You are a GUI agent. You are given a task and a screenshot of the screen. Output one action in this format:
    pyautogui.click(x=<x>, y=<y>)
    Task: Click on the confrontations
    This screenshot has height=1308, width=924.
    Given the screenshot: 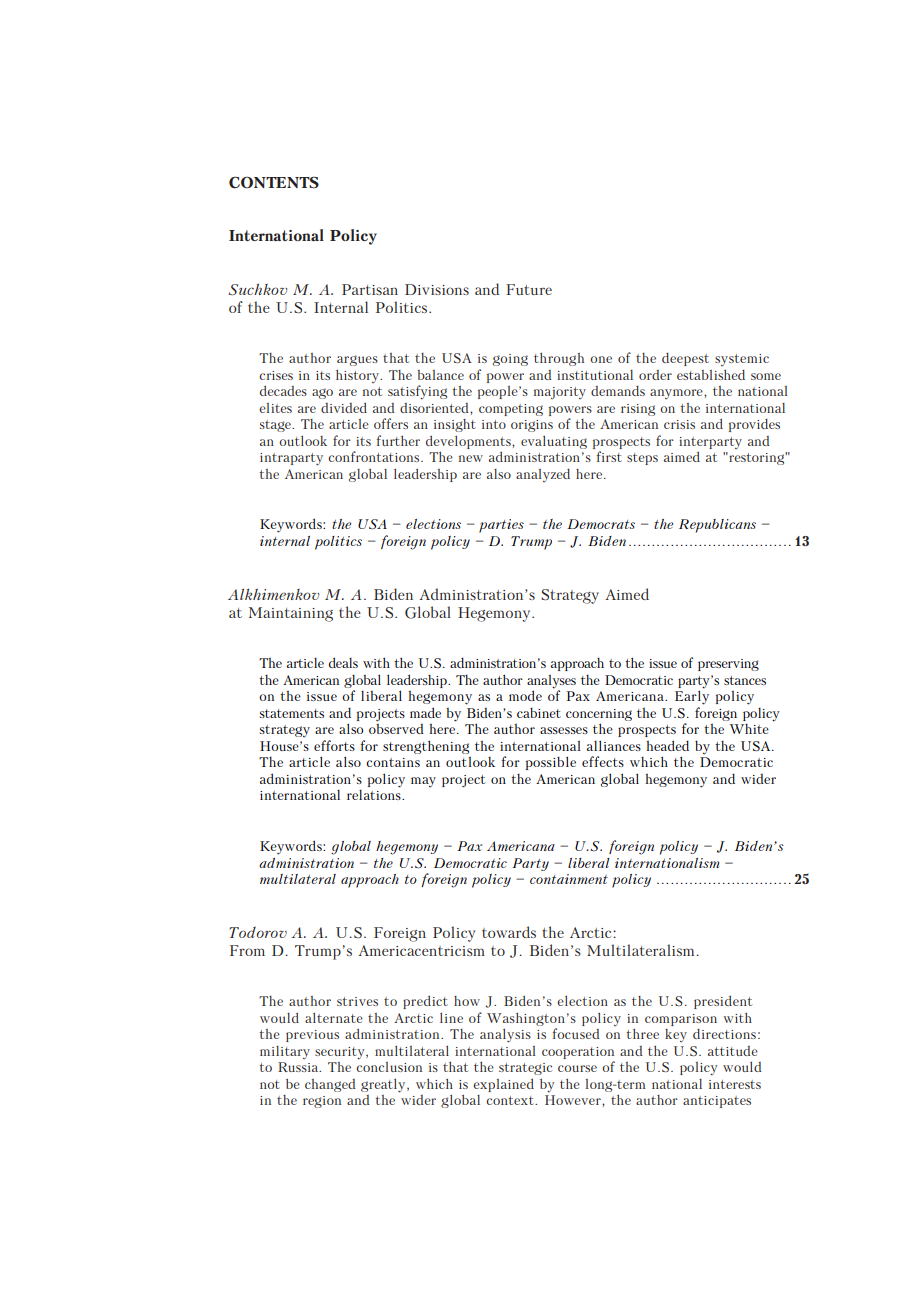 What is the action you would take?
    pyautogui.click(x=375, y=456)
